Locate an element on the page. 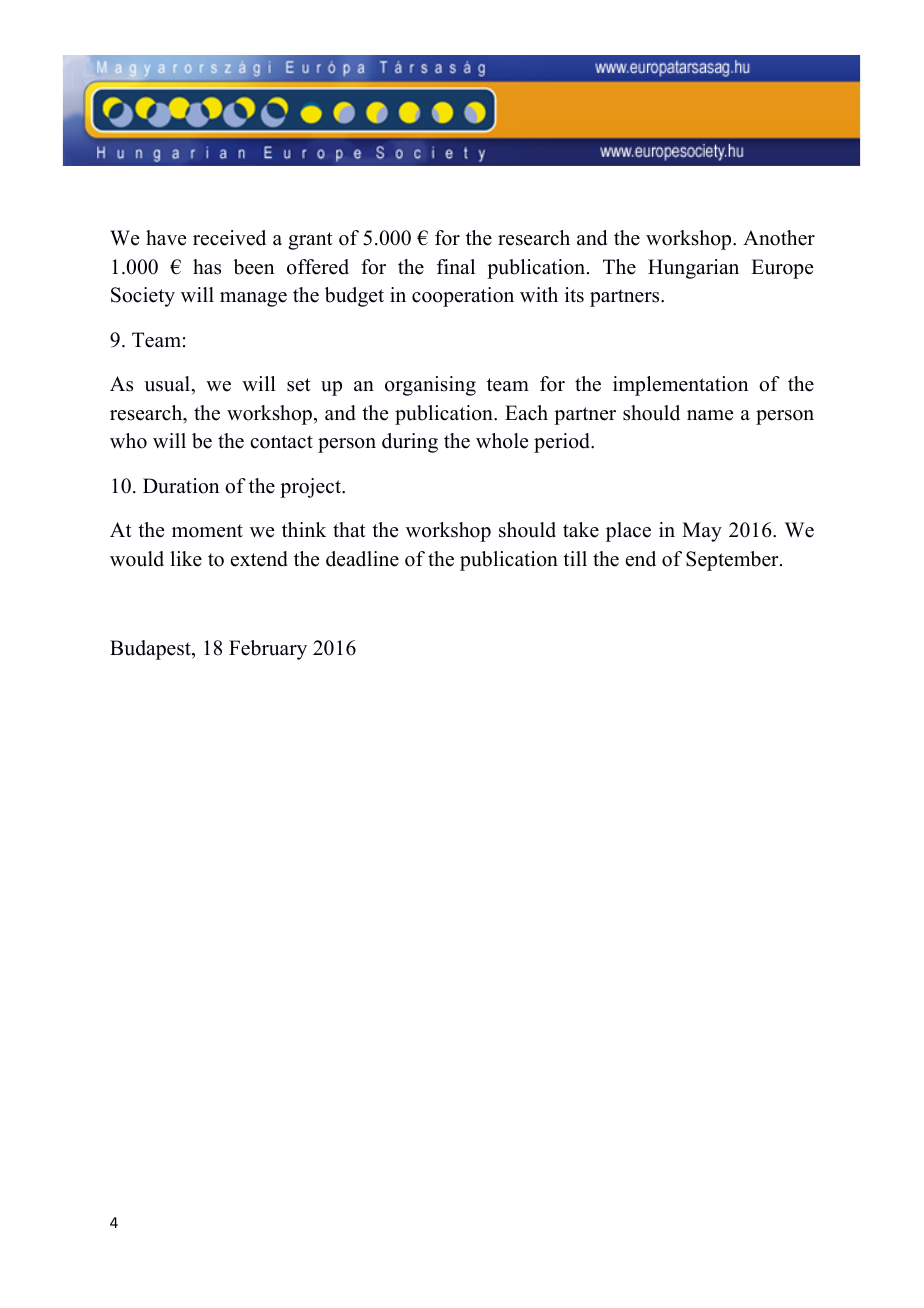 The width and height of the image is (924, 1308). organising is located at coordinates (430, 386).
